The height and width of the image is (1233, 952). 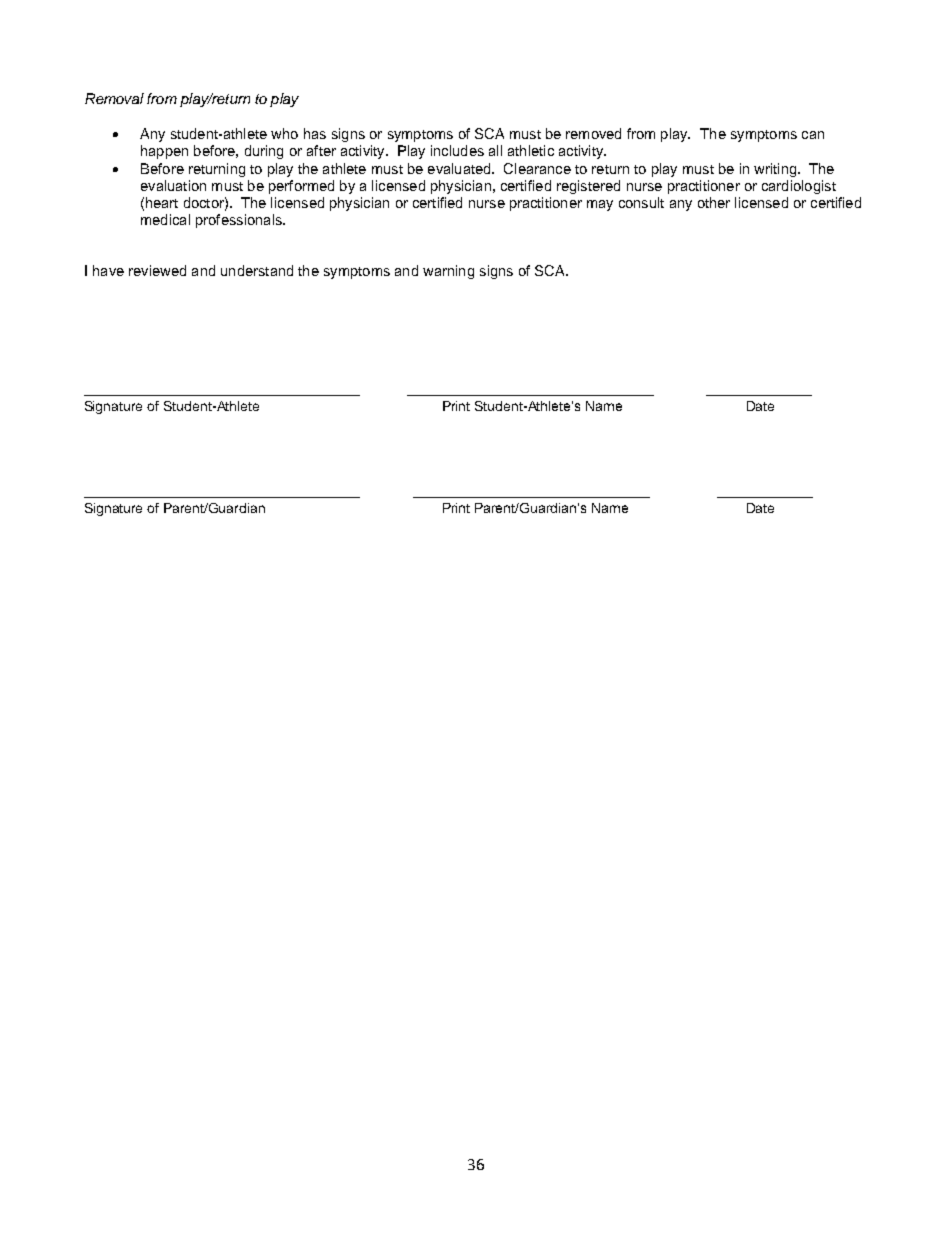 What do you see at coordinates (593, 133) in the image?
I see `removed` at bounding box center [593, 133].
